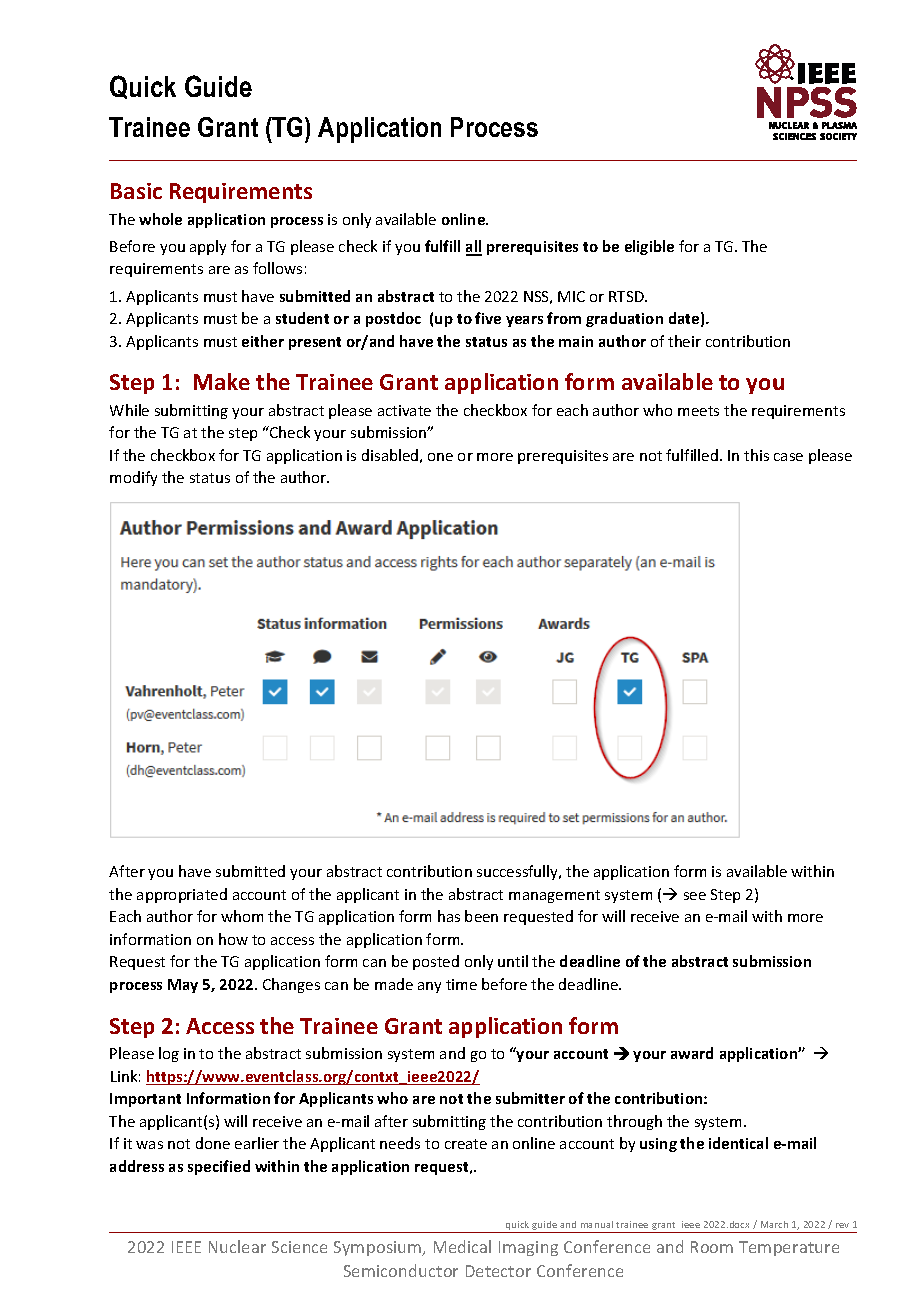 Image resolution: width=924 pixels, height=1308 pixels. What do you see at coordinates (237, 1246) in the image?
I see `Nuclear` at bounding box center [237, 1246].
